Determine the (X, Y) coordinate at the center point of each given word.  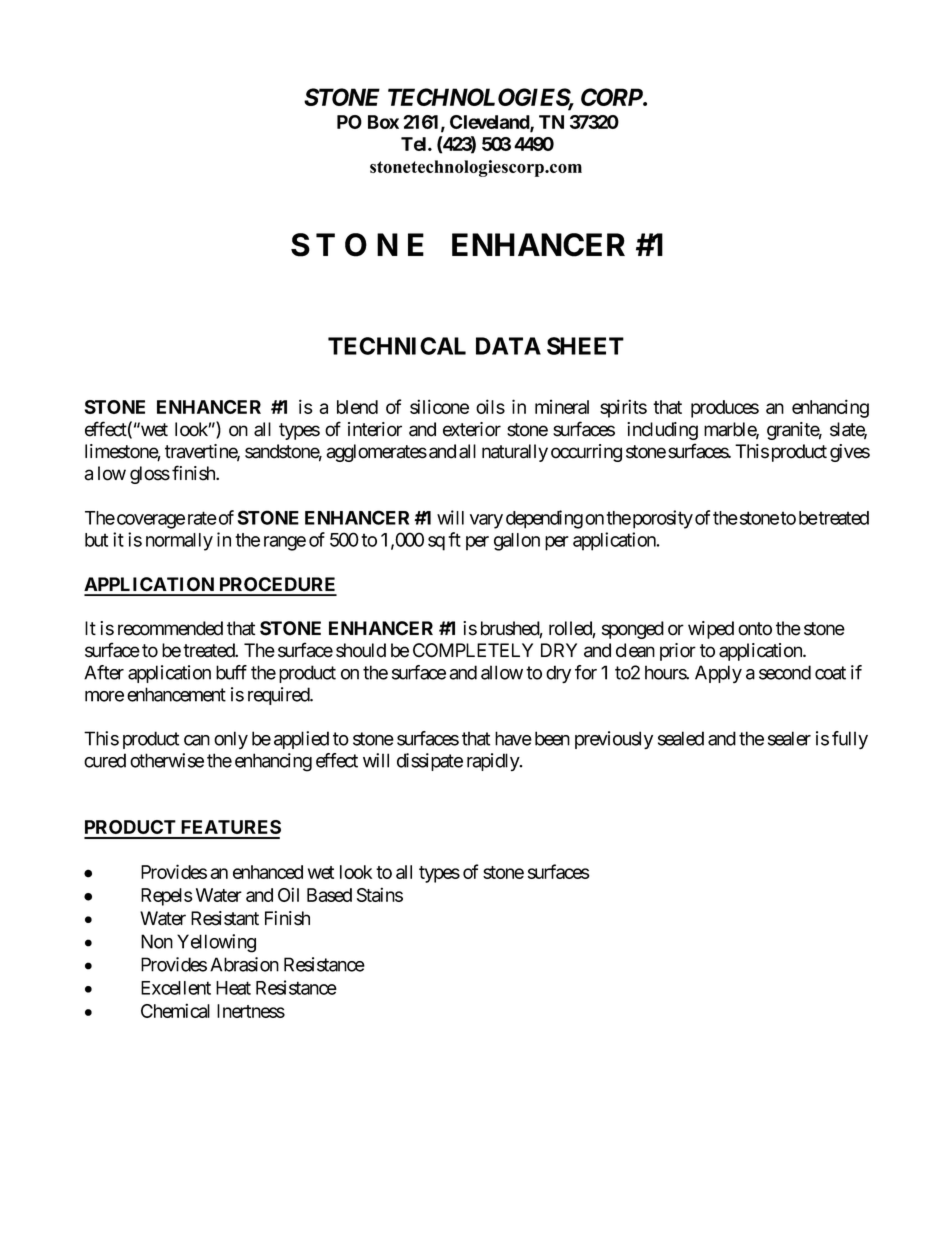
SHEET (585, 346)
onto (755, 629)
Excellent (176, 988)
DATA (508, 346)
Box (383, 122)
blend (357, 407)
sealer (789, 738)
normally (179, 542)
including (662, 431)
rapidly (494, 762)
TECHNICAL (397, 346)
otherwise (167, 760)
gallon (517, 542)
